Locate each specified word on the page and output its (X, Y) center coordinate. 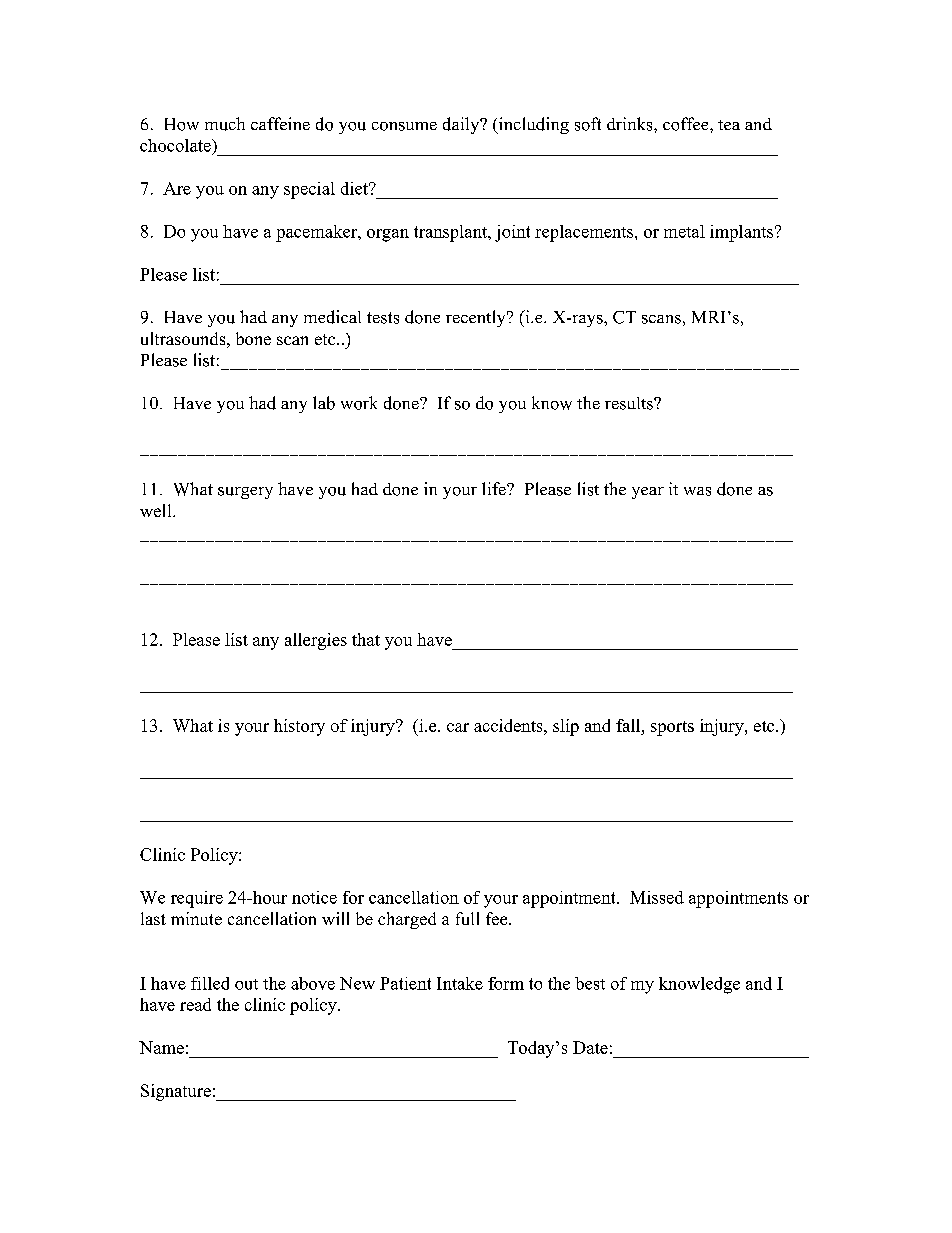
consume (404, 126)
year (648, 493)
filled (210, 983)
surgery (245, 493)
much (225, 124)
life (495, 488)
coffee (687, 124)
